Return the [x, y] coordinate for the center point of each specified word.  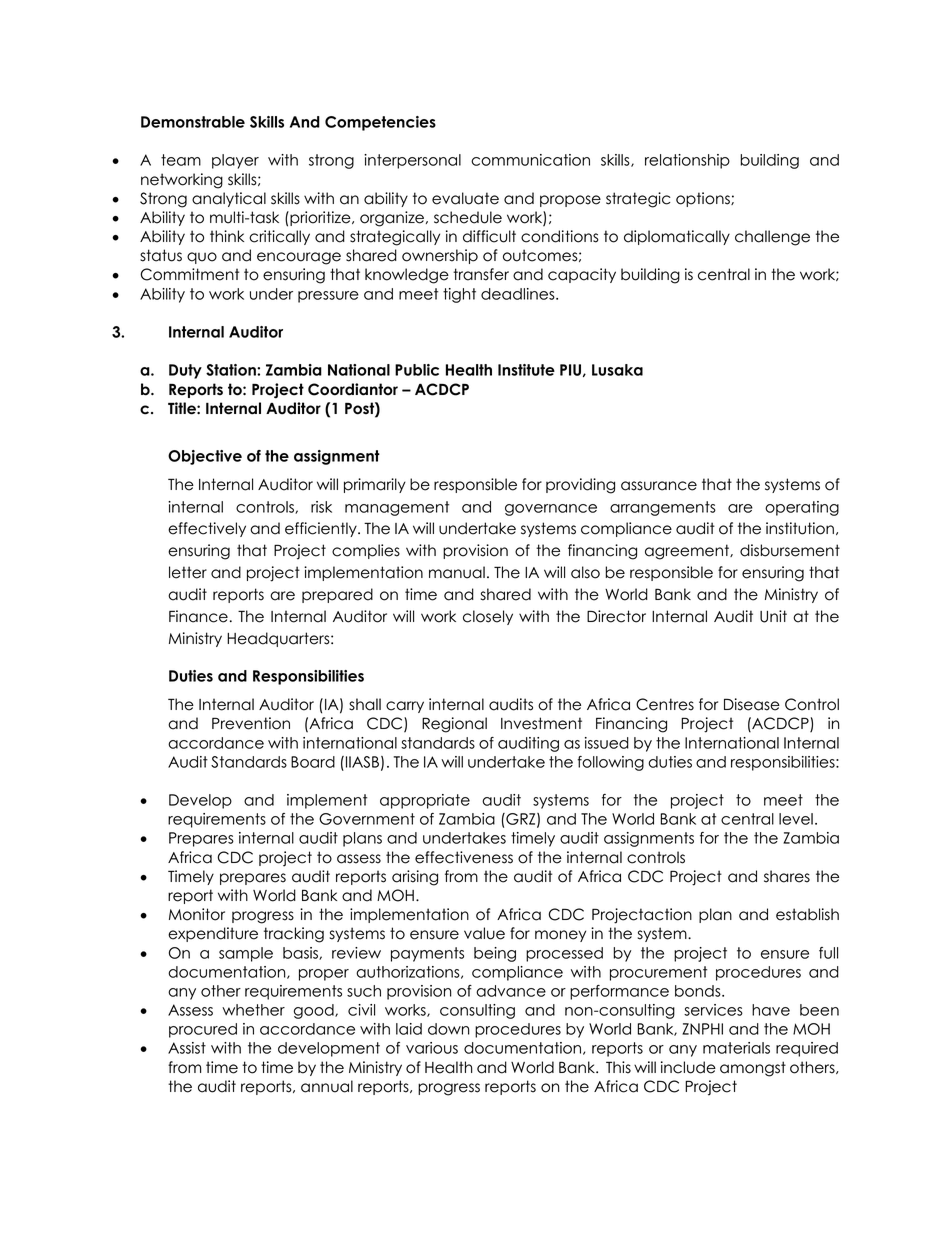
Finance [198, 616]
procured [203, 1030]
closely [488, 617]
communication [530, 160]
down [449, 1029]
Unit [773, 616]
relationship [687, 161]
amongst [753, 1069]
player [235, 161]
